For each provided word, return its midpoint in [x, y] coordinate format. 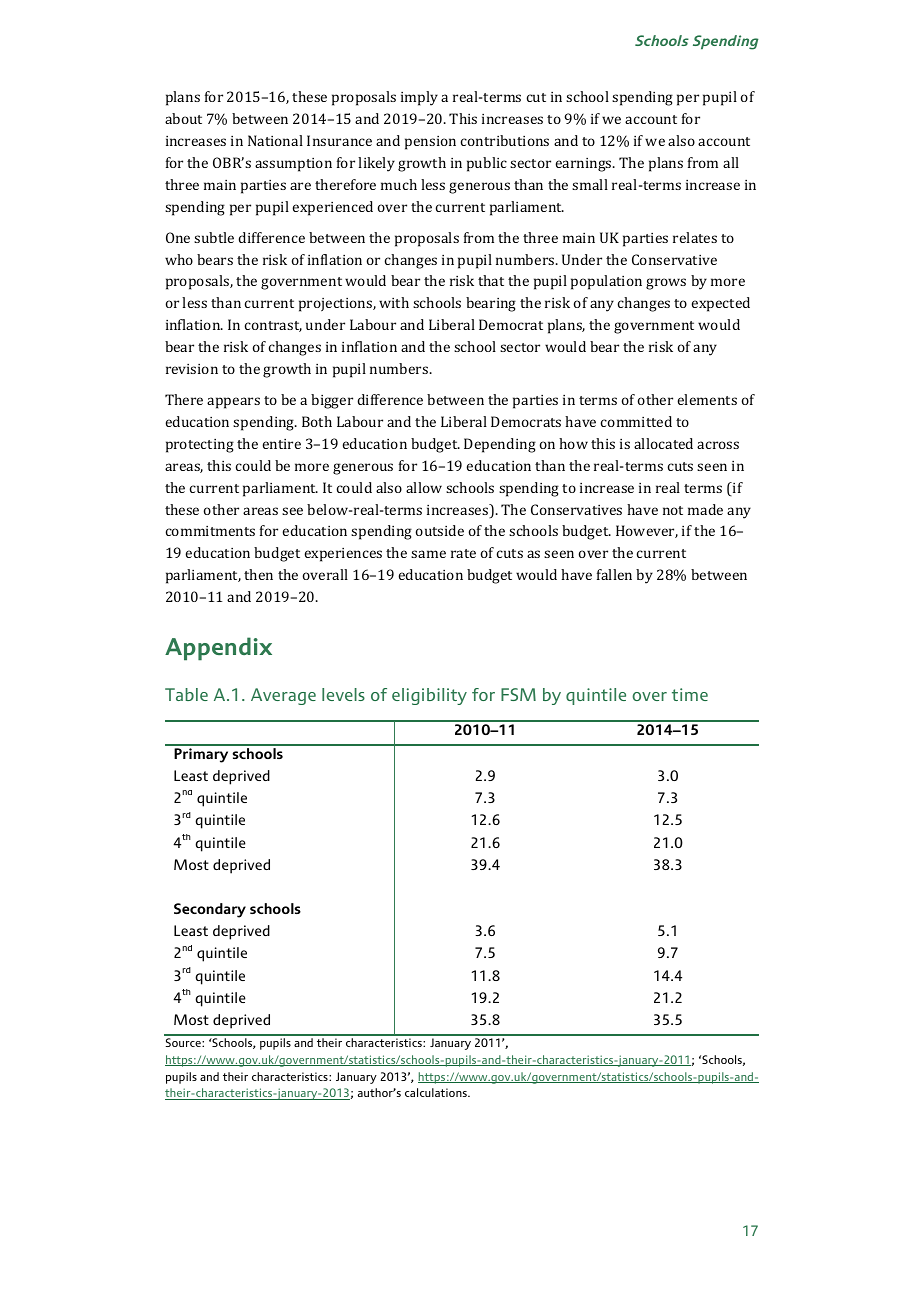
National [275, 140]
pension [430, 143]
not [673, 510]
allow [424, 487]
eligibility [429, 696]
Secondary [210, 910]
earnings [584, 165]
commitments [210, 531]
